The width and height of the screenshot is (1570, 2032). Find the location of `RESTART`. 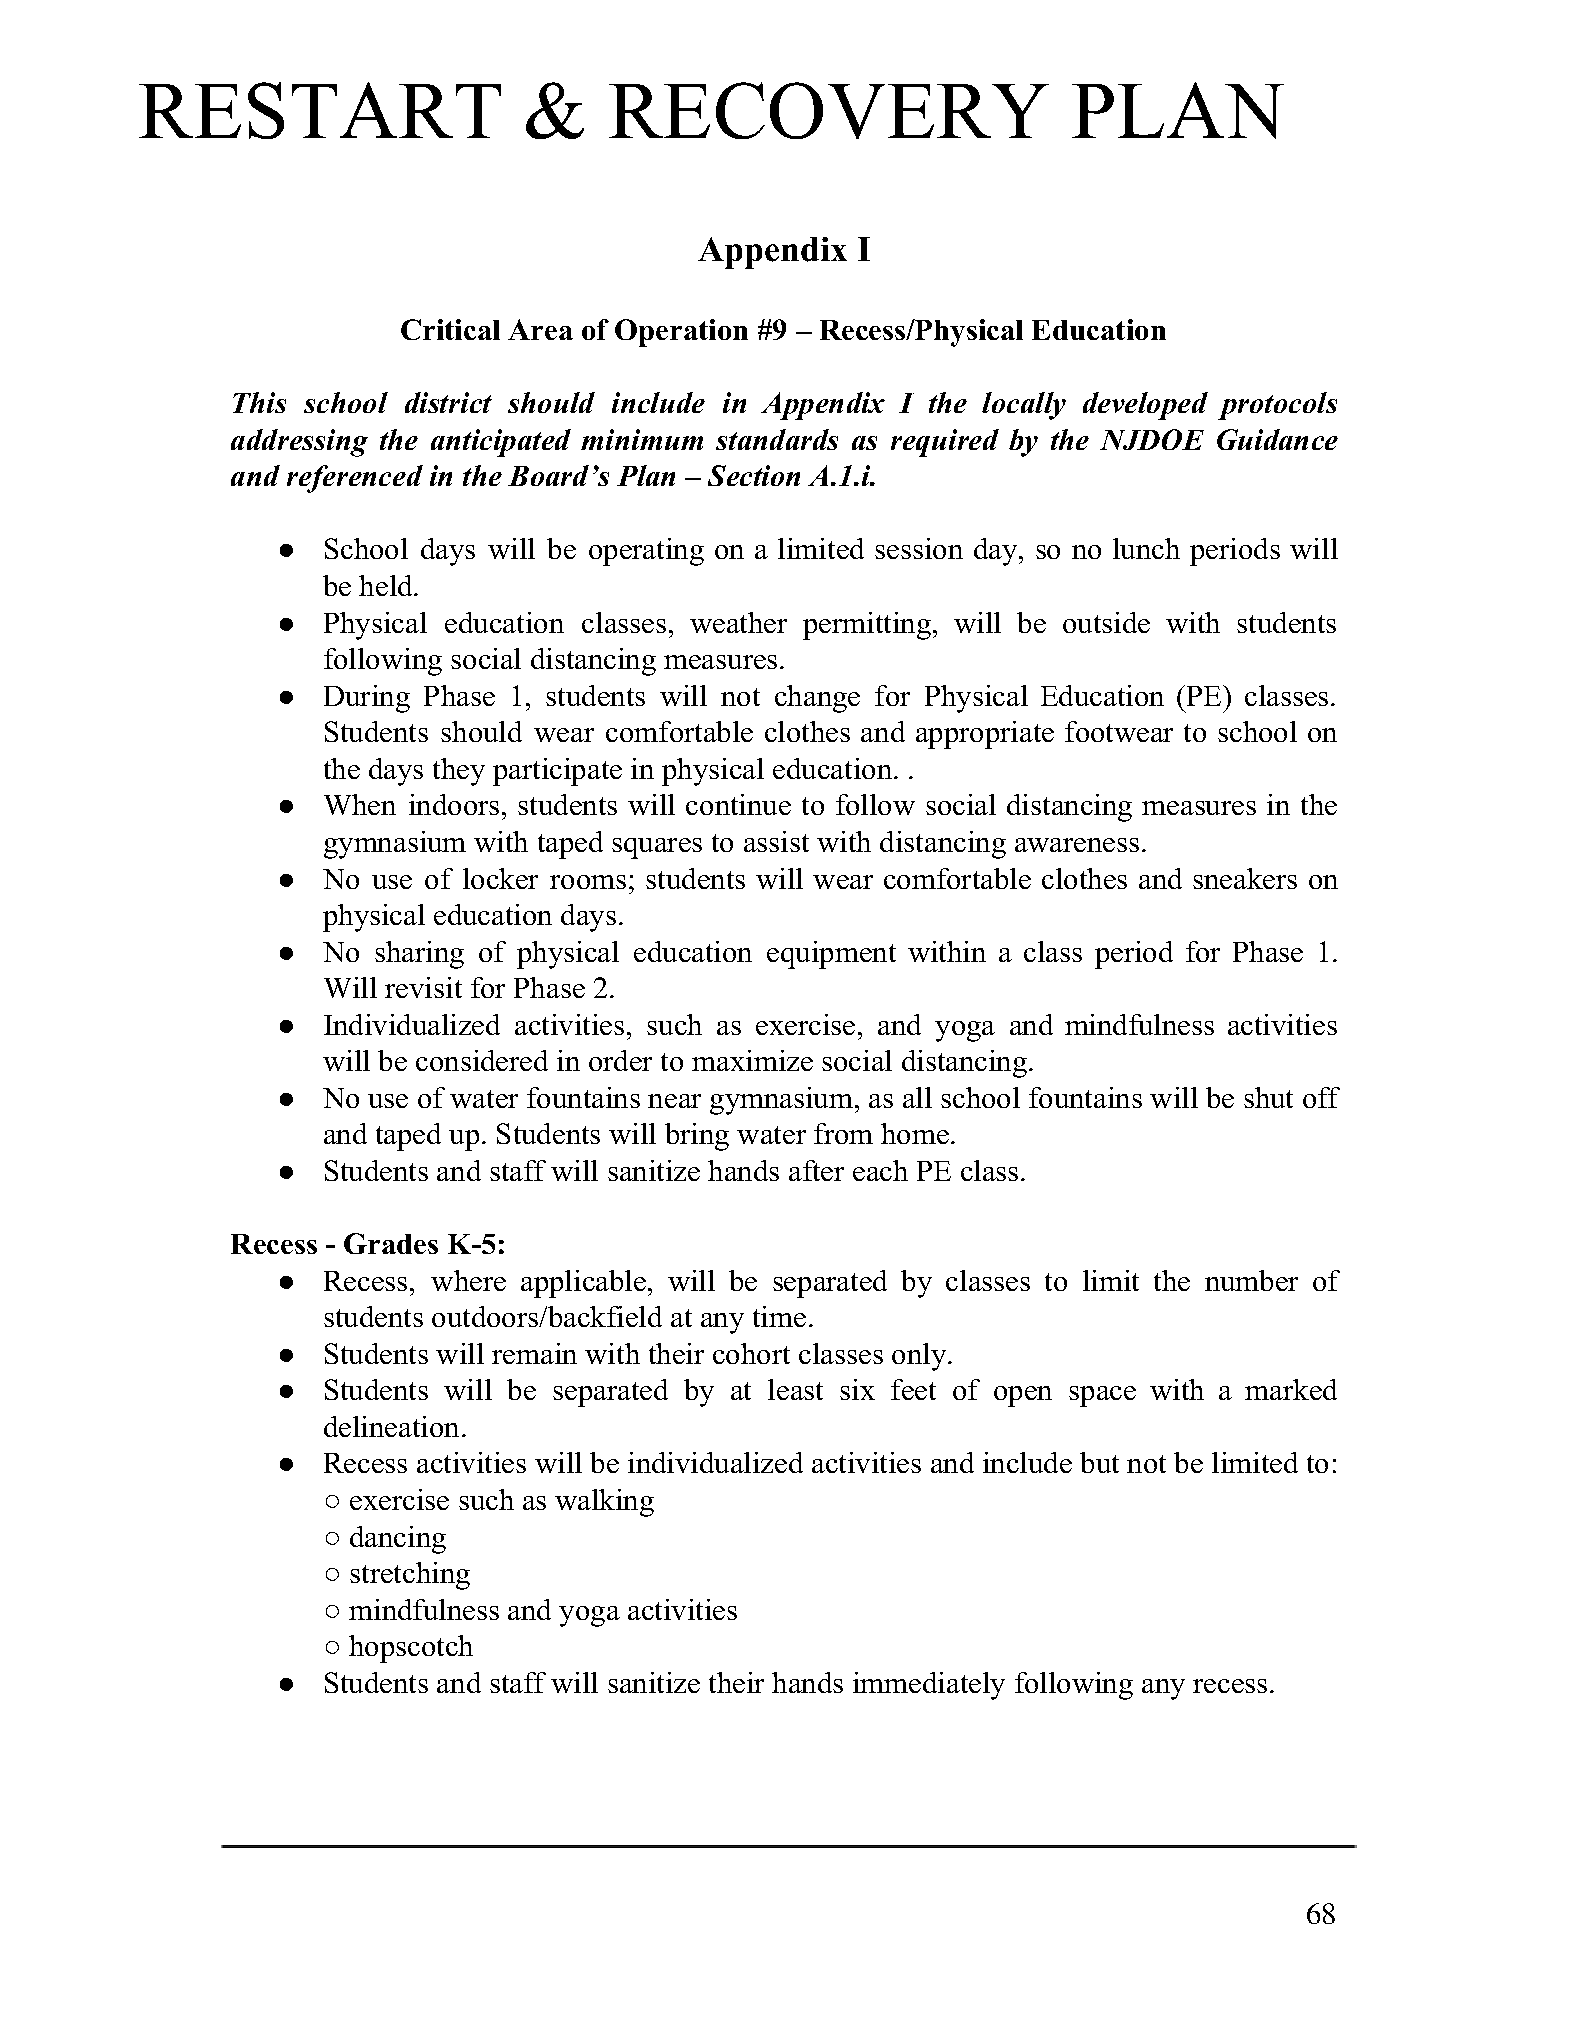

RESTART is located at coordinates (320, 110).
